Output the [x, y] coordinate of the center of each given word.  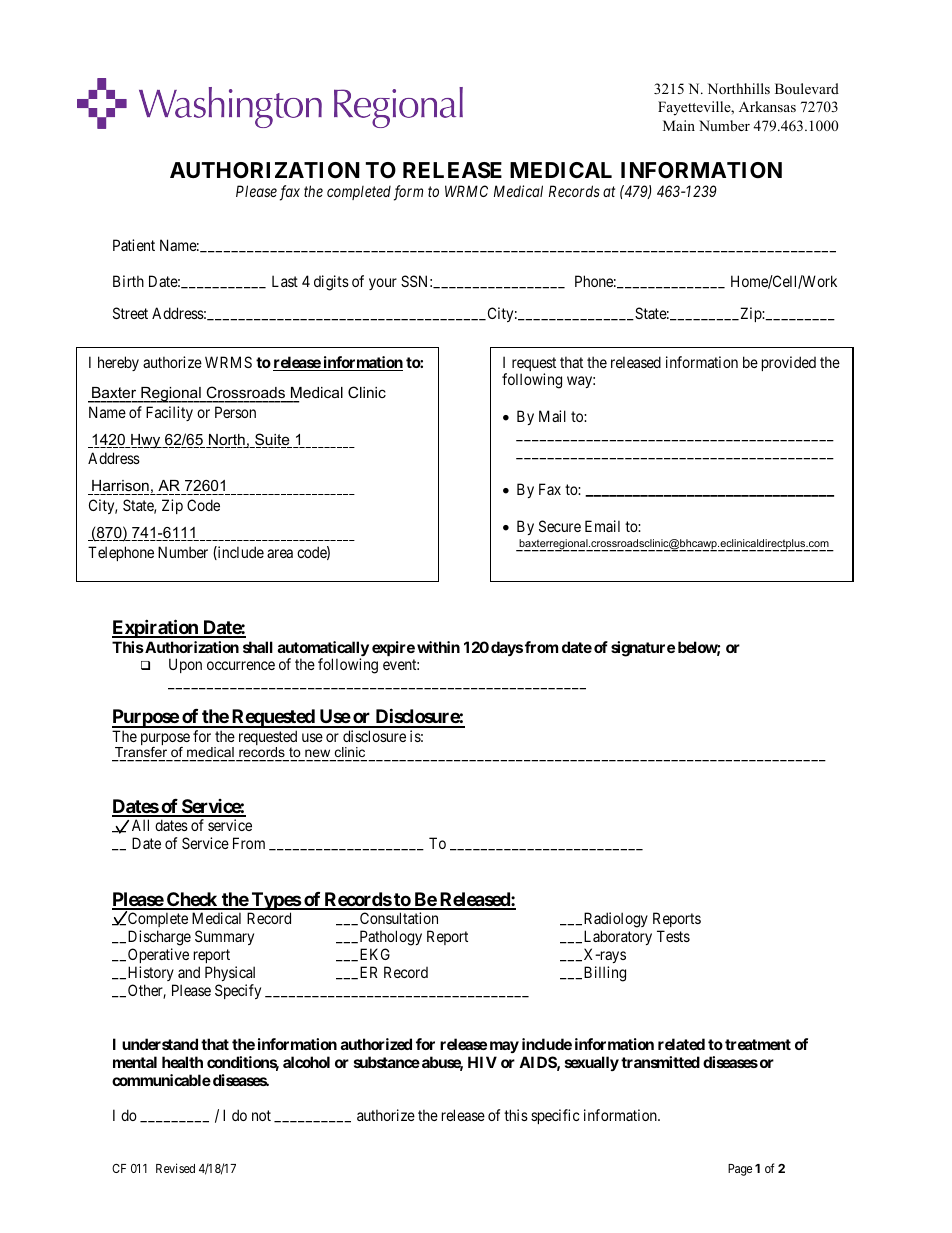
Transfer [141, 754]
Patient [134, 245]
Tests [673, 936]
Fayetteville [695, 108]
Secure [560, 526]
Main [679, 125]
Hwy [146, 441]
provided [789, 363]
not [261, 1115]
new [318, 755]
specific [555, 1116]
